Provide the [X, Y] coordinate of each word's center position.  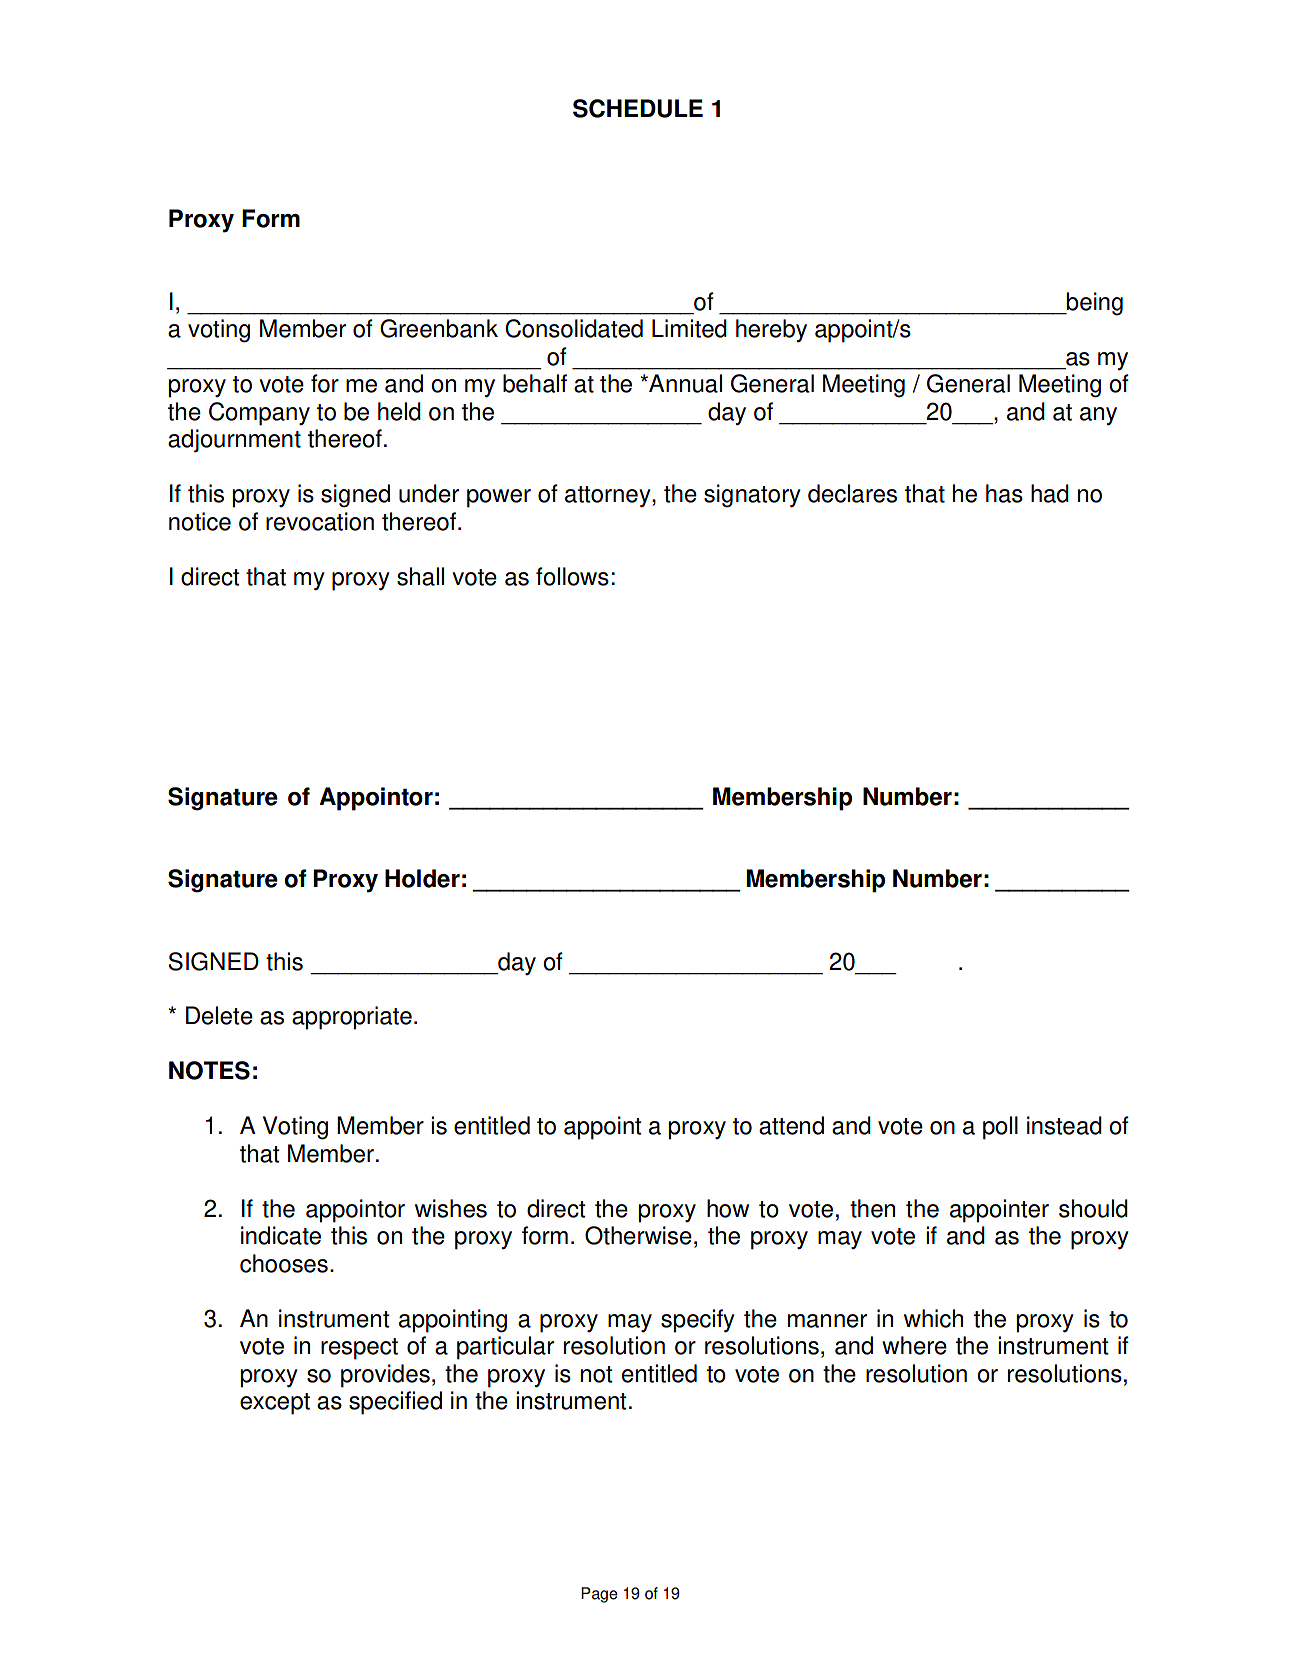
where [914, 1345]
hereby [771, 330]
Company [259, 414]
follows [572, 576]
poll [1000, 1128]
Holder [422, 878]
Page [599, 1595]
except [275, 1404]
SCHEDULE [638, 108]
